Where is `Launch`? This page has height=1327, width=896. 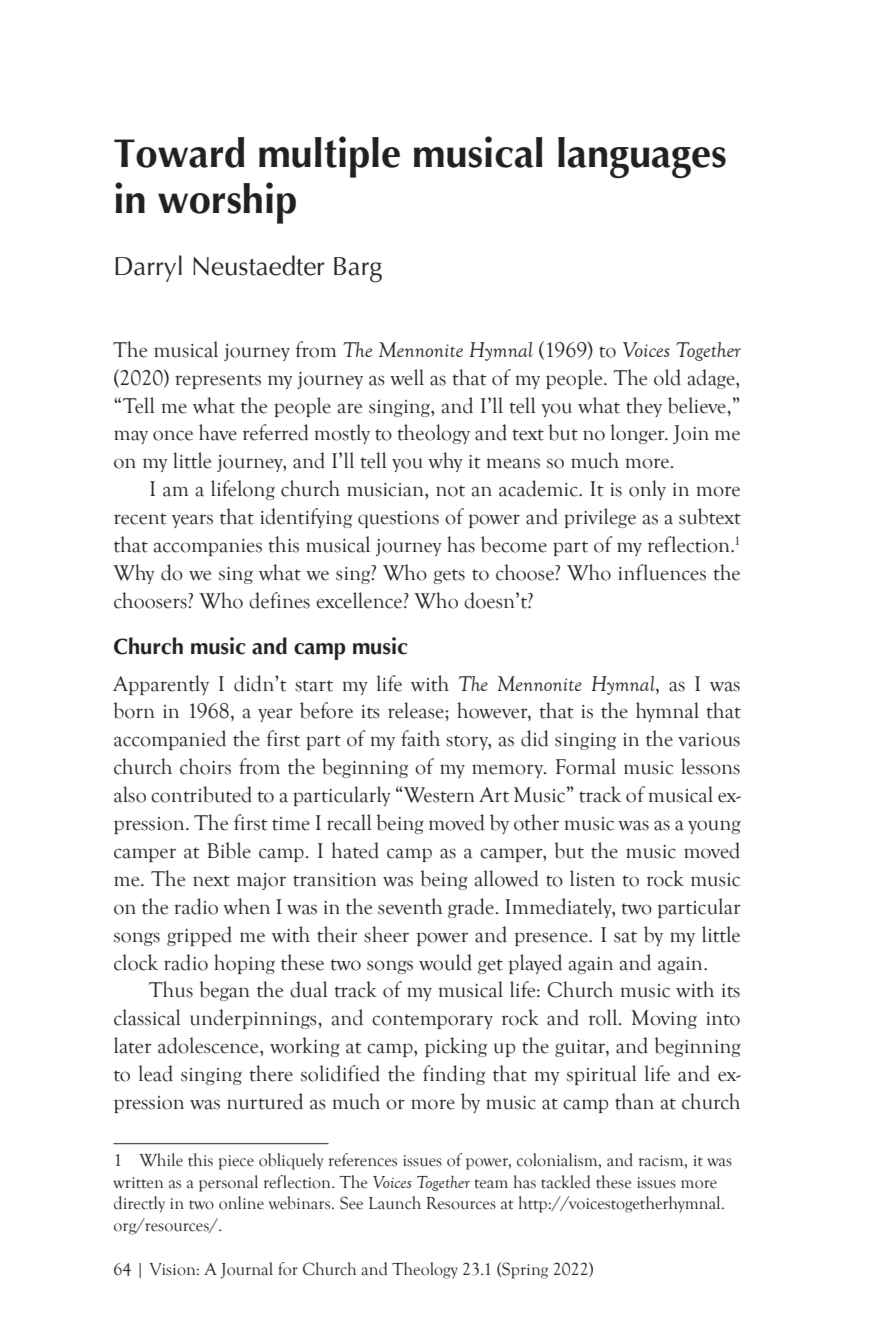 Launch is located at coordinates (395, 1203).
